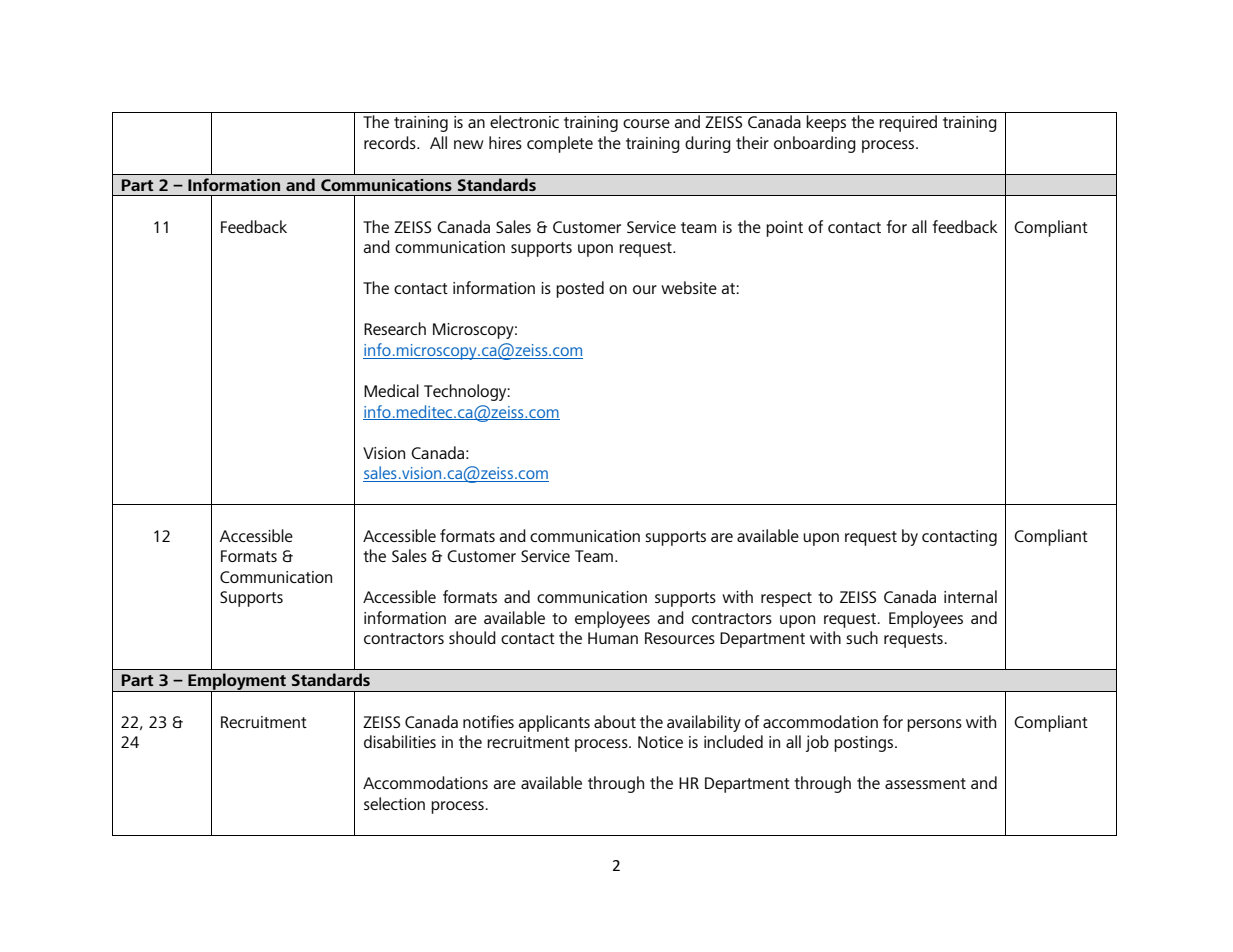  Describe the element at coordinates (469, 144) in the screenshot. I see `new` at that location.
